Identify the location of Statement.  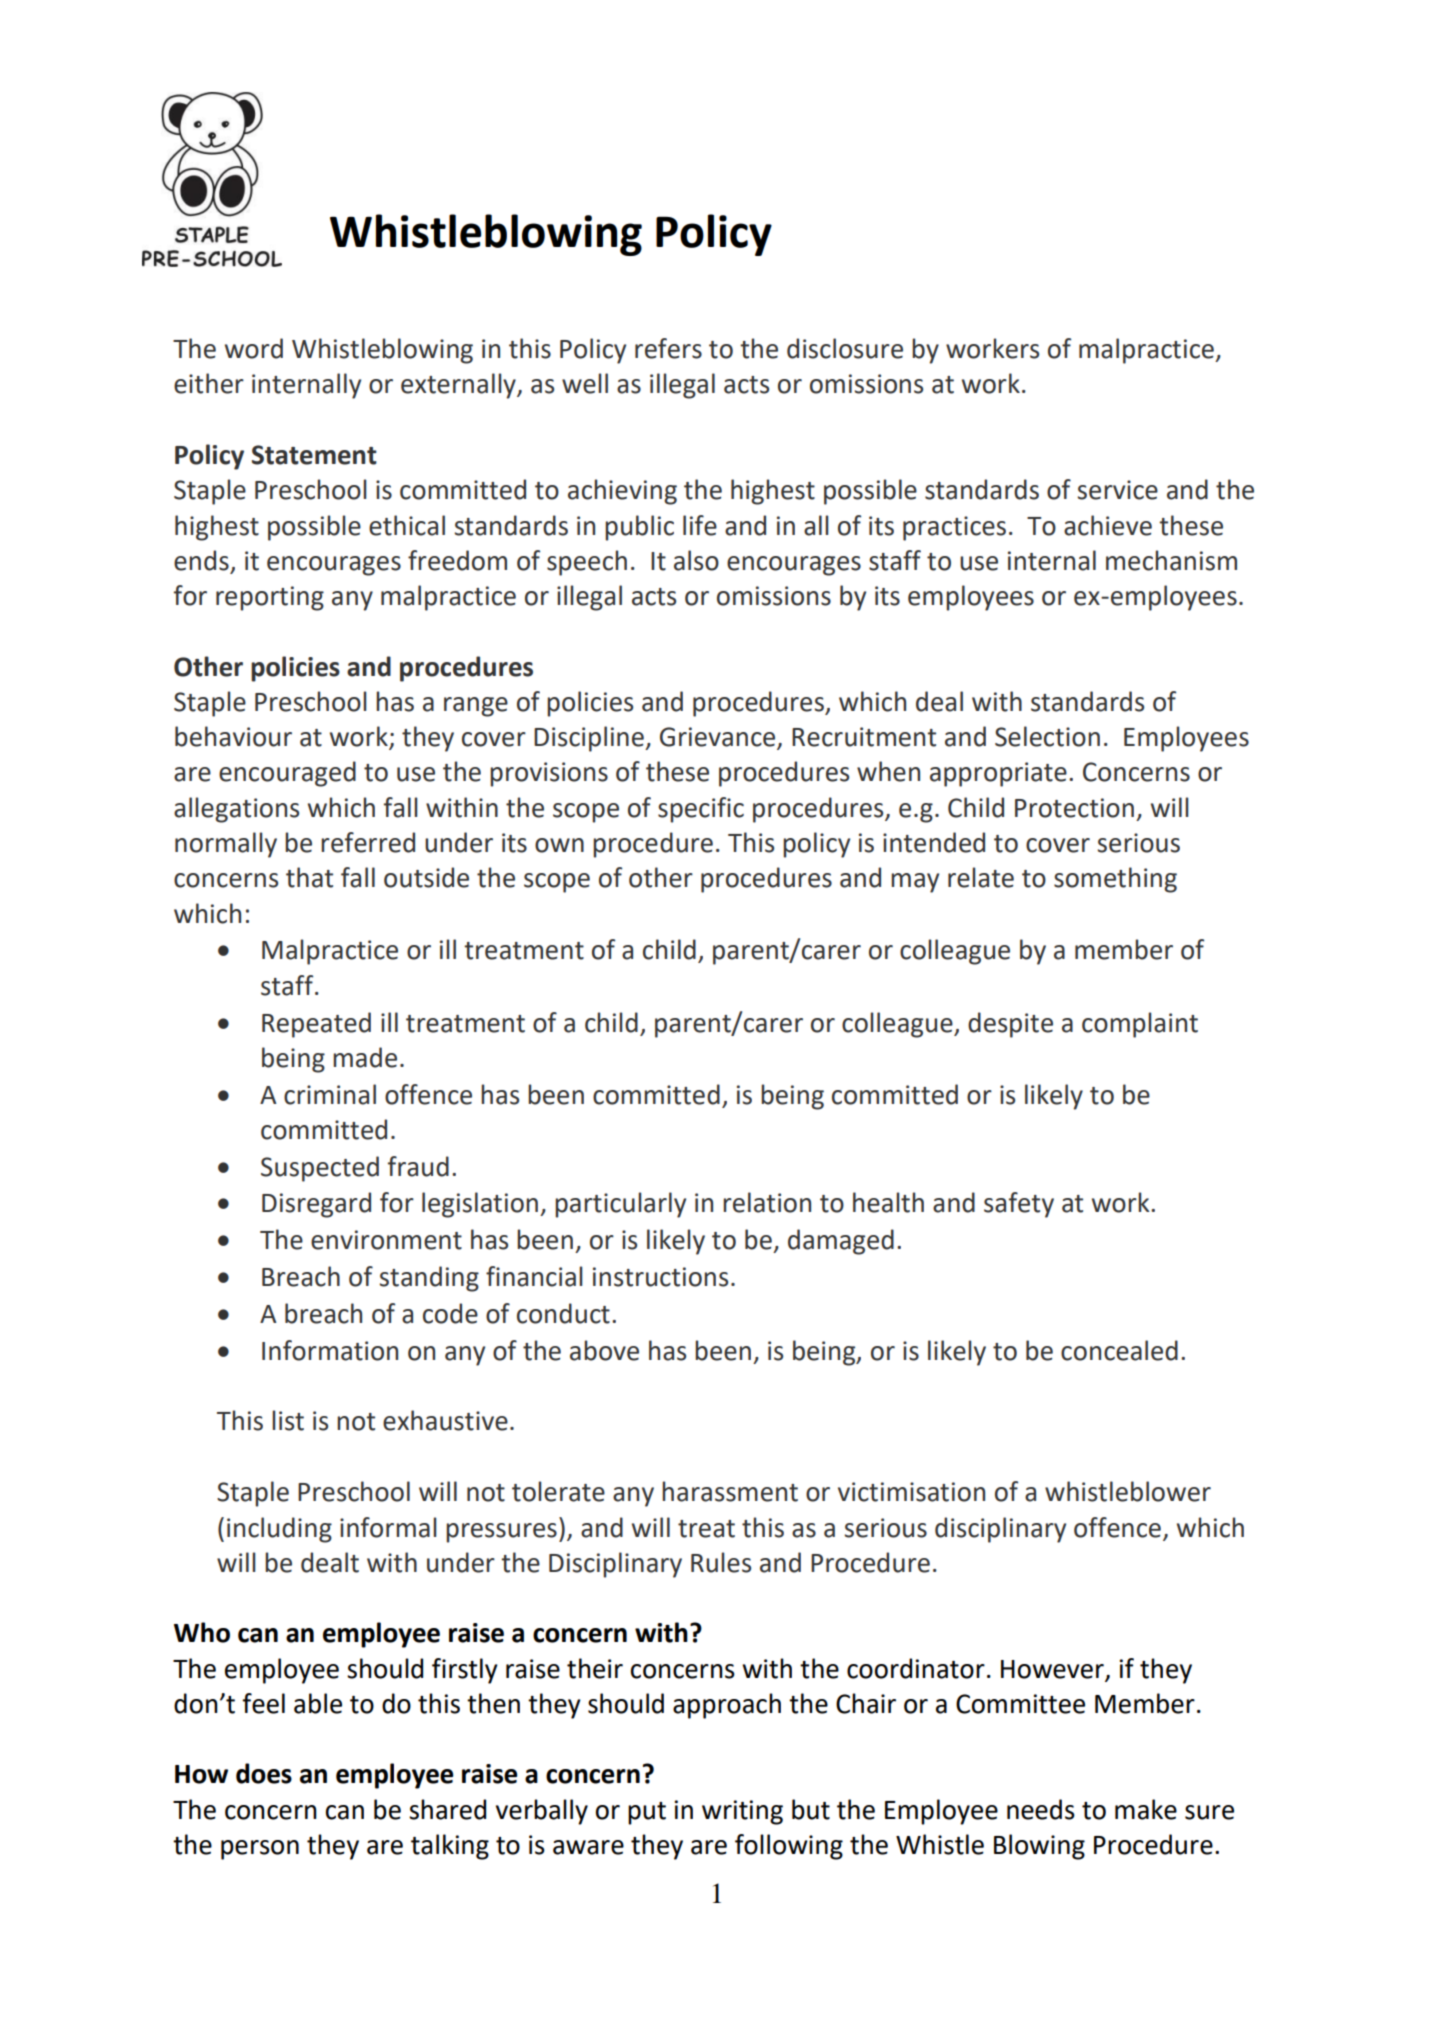
(314, 455).
